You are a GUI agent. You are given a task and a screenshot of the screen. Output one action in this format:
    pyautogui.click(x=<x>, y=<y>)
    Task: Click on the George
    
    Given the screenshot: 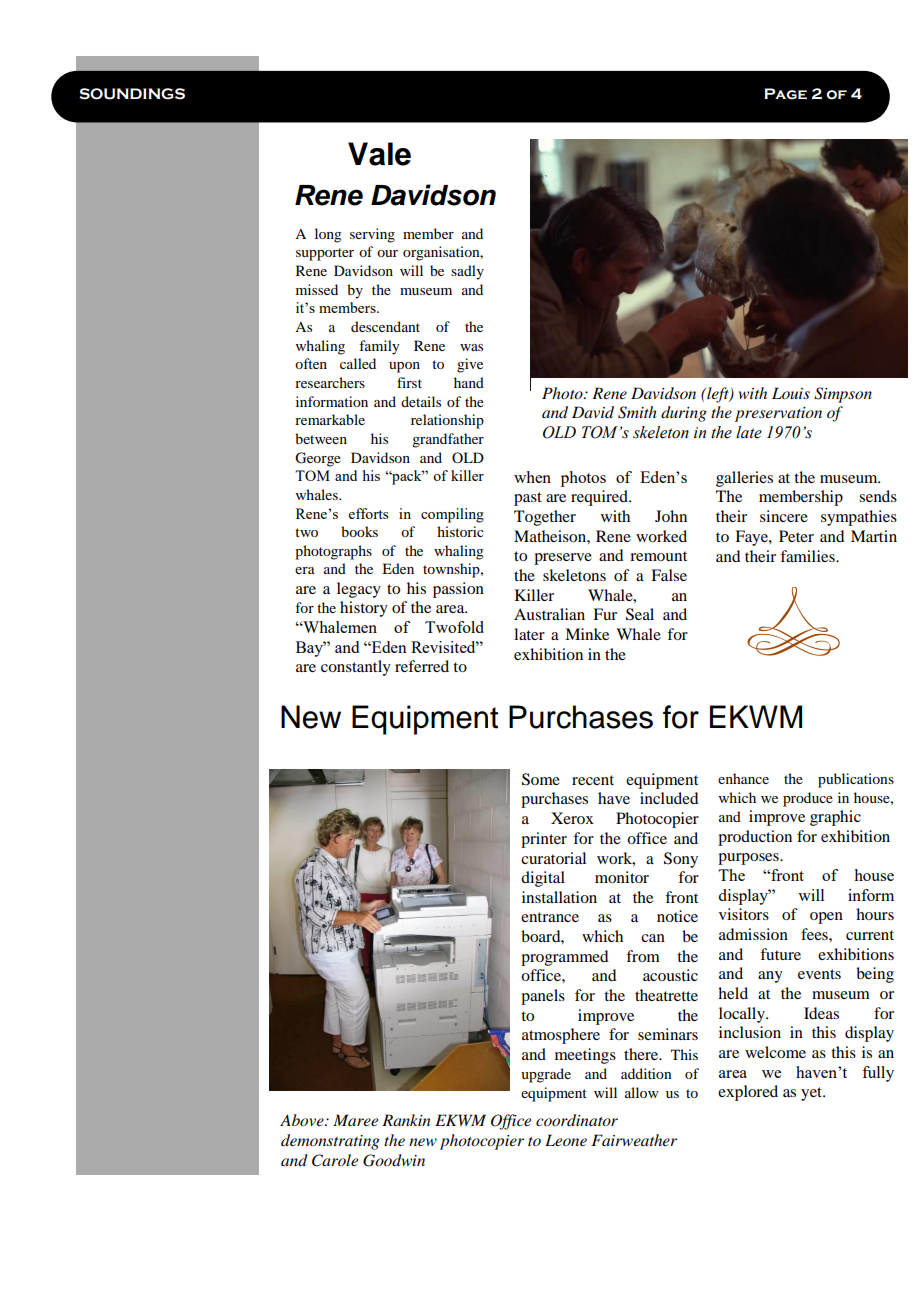 What is the action you would take?
    pyautogui.click(x=318, y=459)
